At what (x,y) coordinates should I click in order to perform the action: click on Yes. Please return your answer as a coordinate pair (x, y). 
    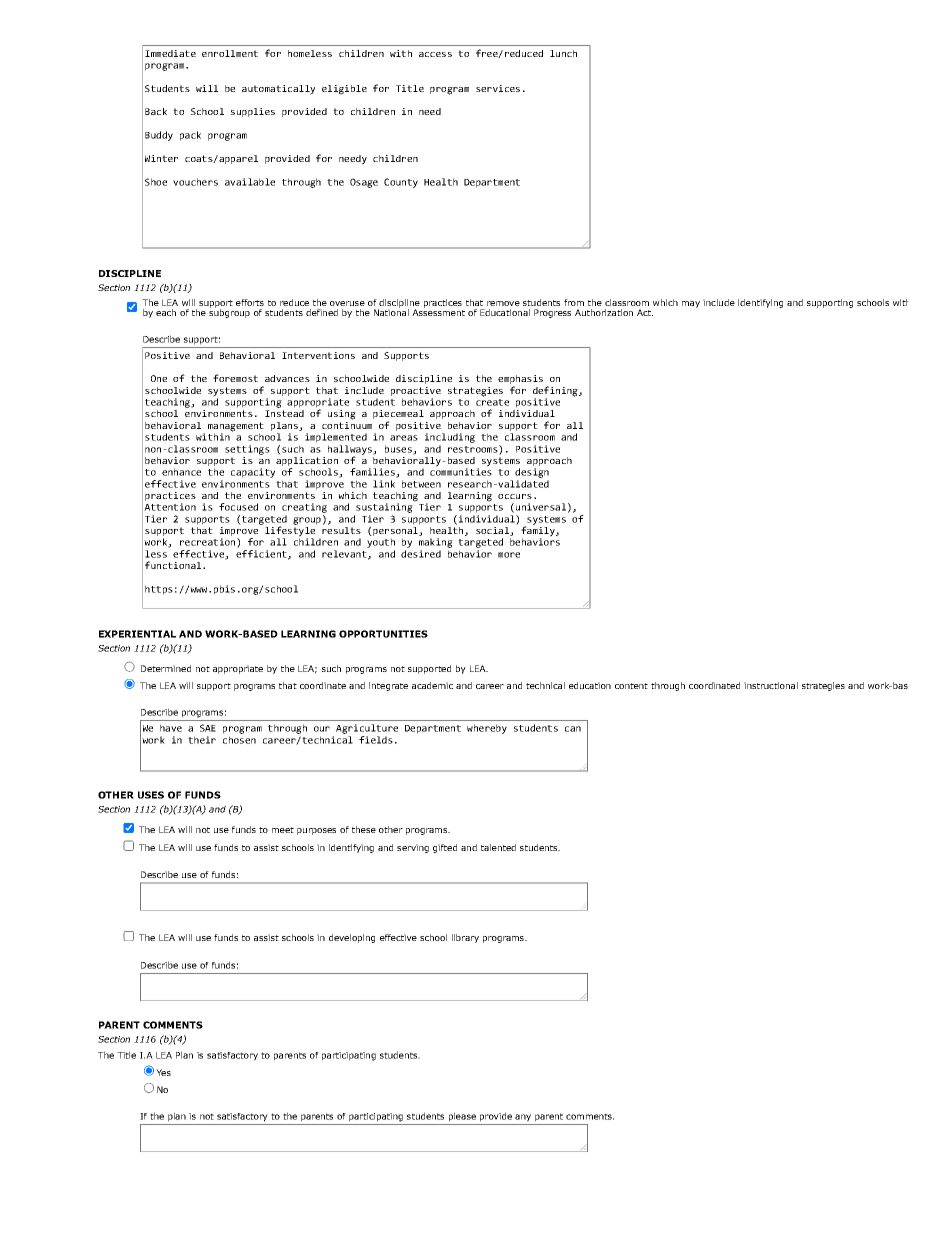
    Looking at the image, I should click on (163, 1072).
